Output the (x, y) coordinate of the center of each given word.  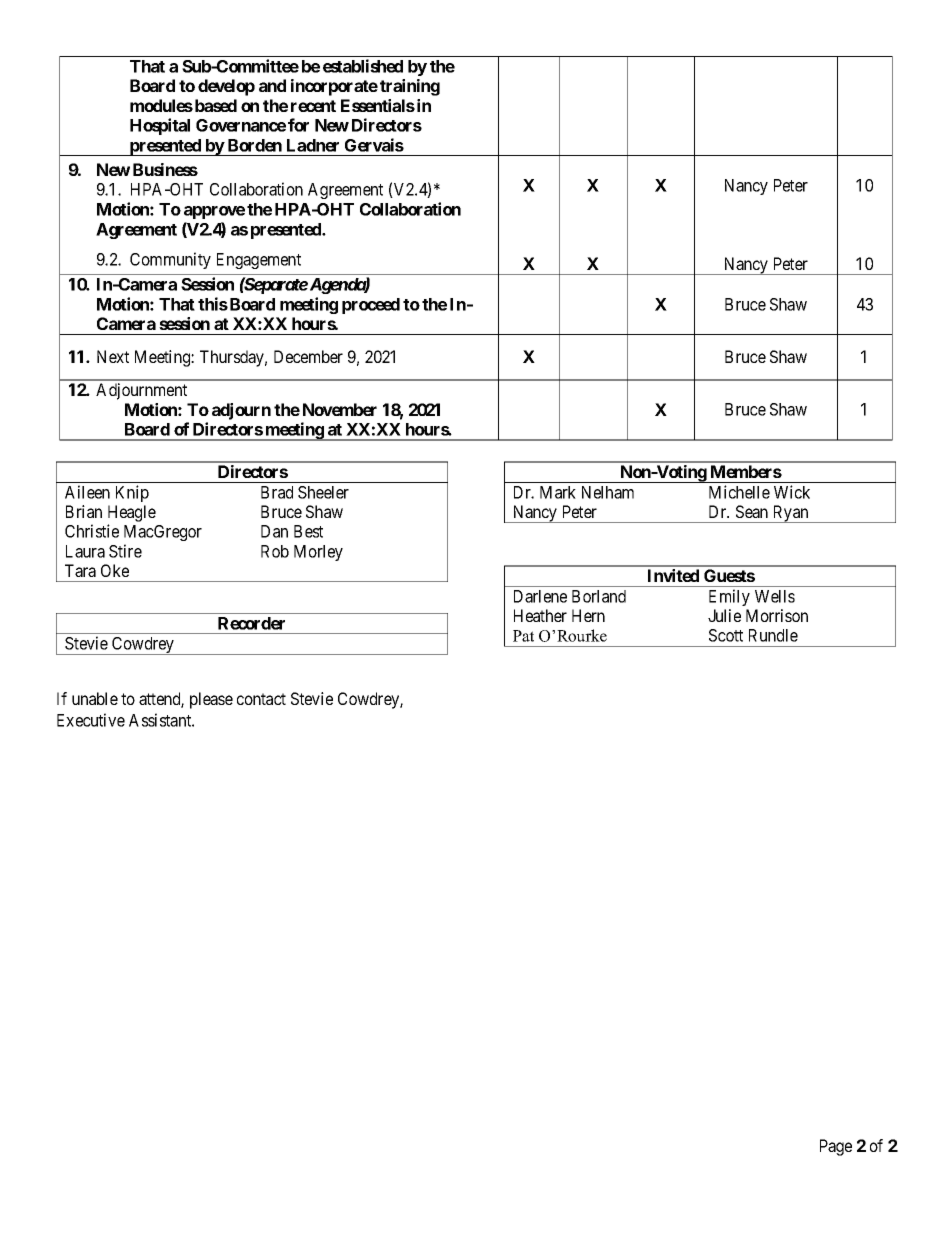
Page (836, 1147)
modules (161, 105)
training (410, 87)
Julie (724, 615)
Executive (91, 720)
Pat (523, 636)
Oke (115, 570)
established (363, 66)
